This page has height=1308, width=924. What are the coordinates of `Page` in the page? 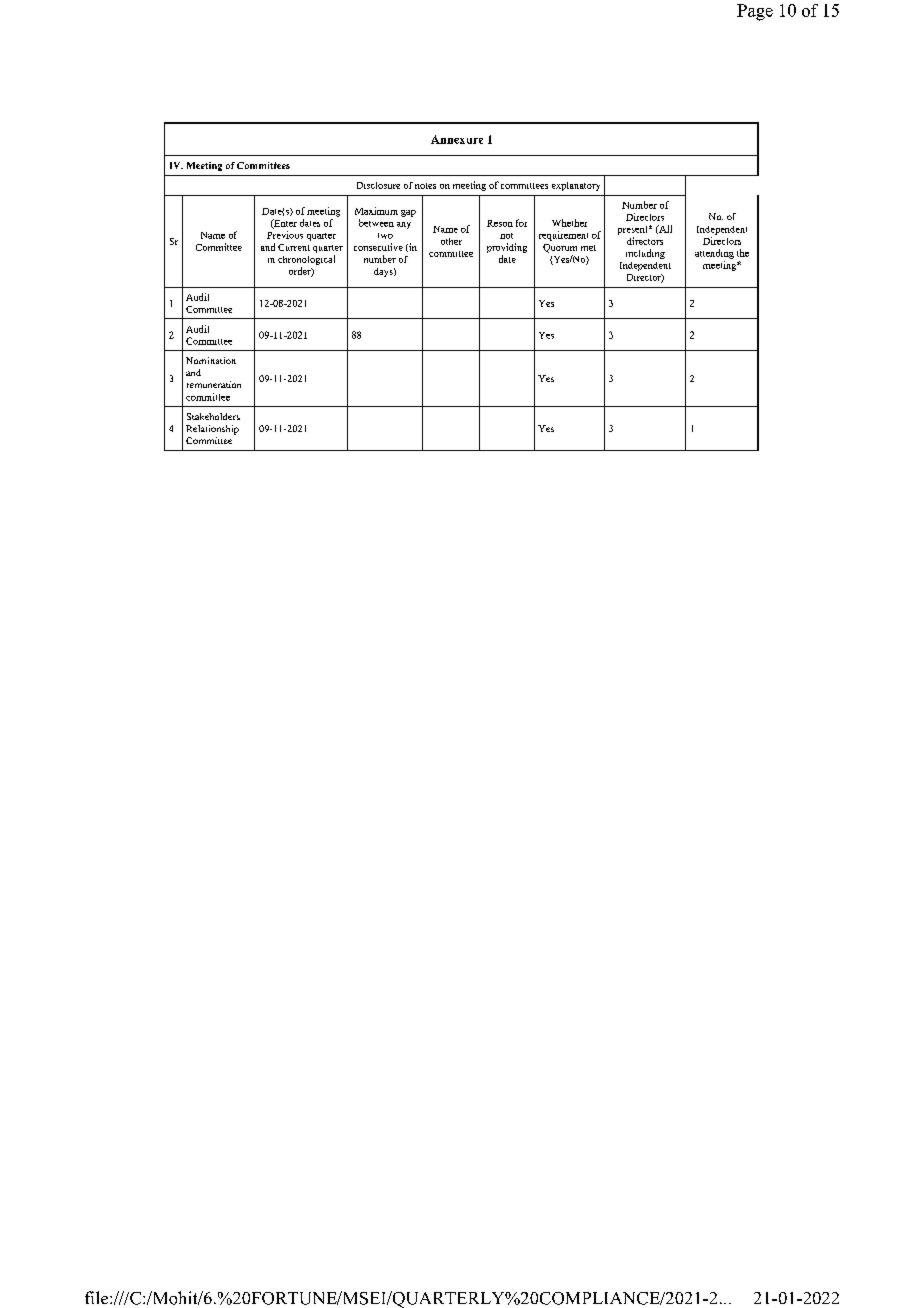 It's located at (755, 12).
